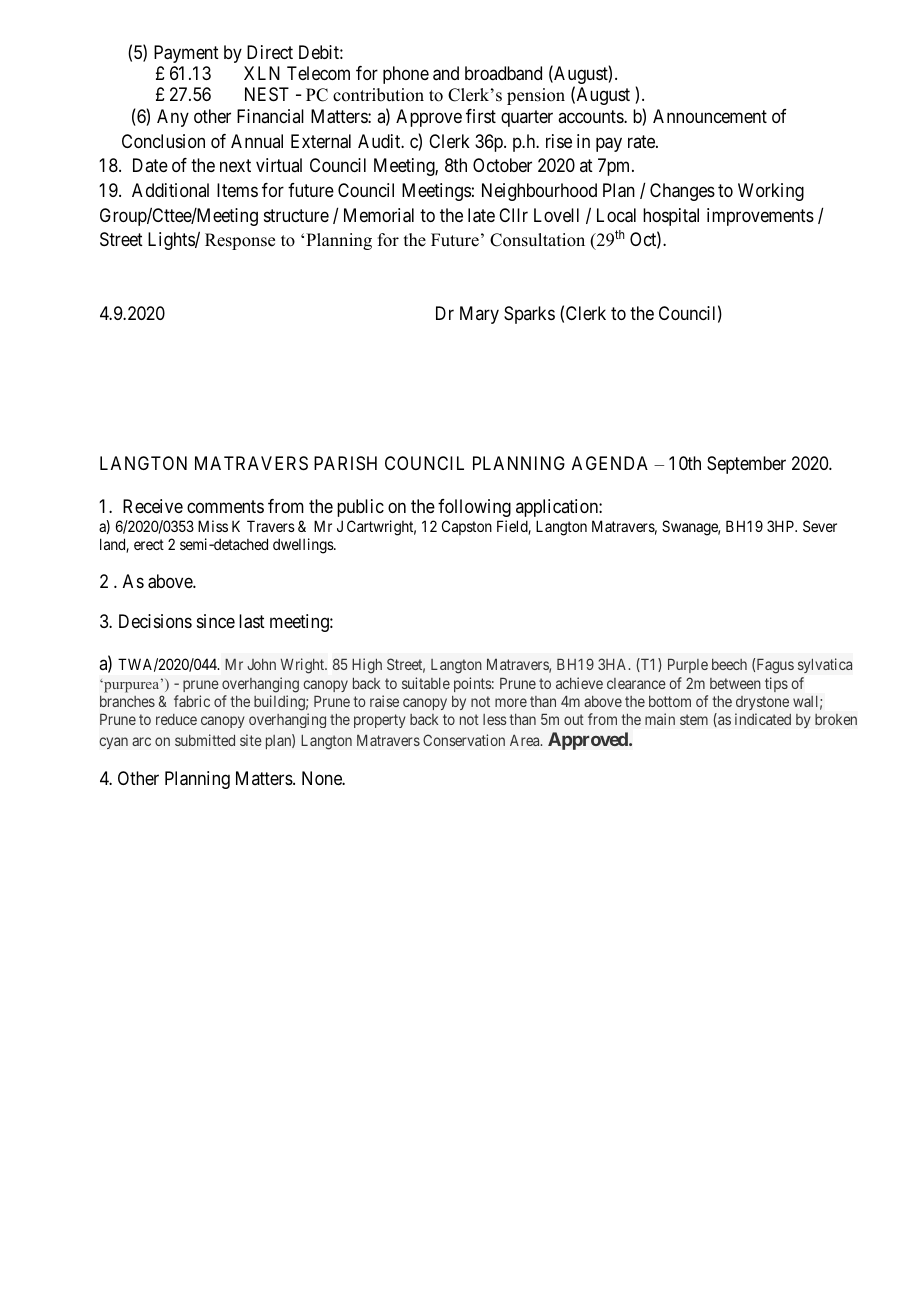 This image has height=1308, width=924. Describe the element at coordinates (176, 719) in the image. I see `reduce` at that location.
